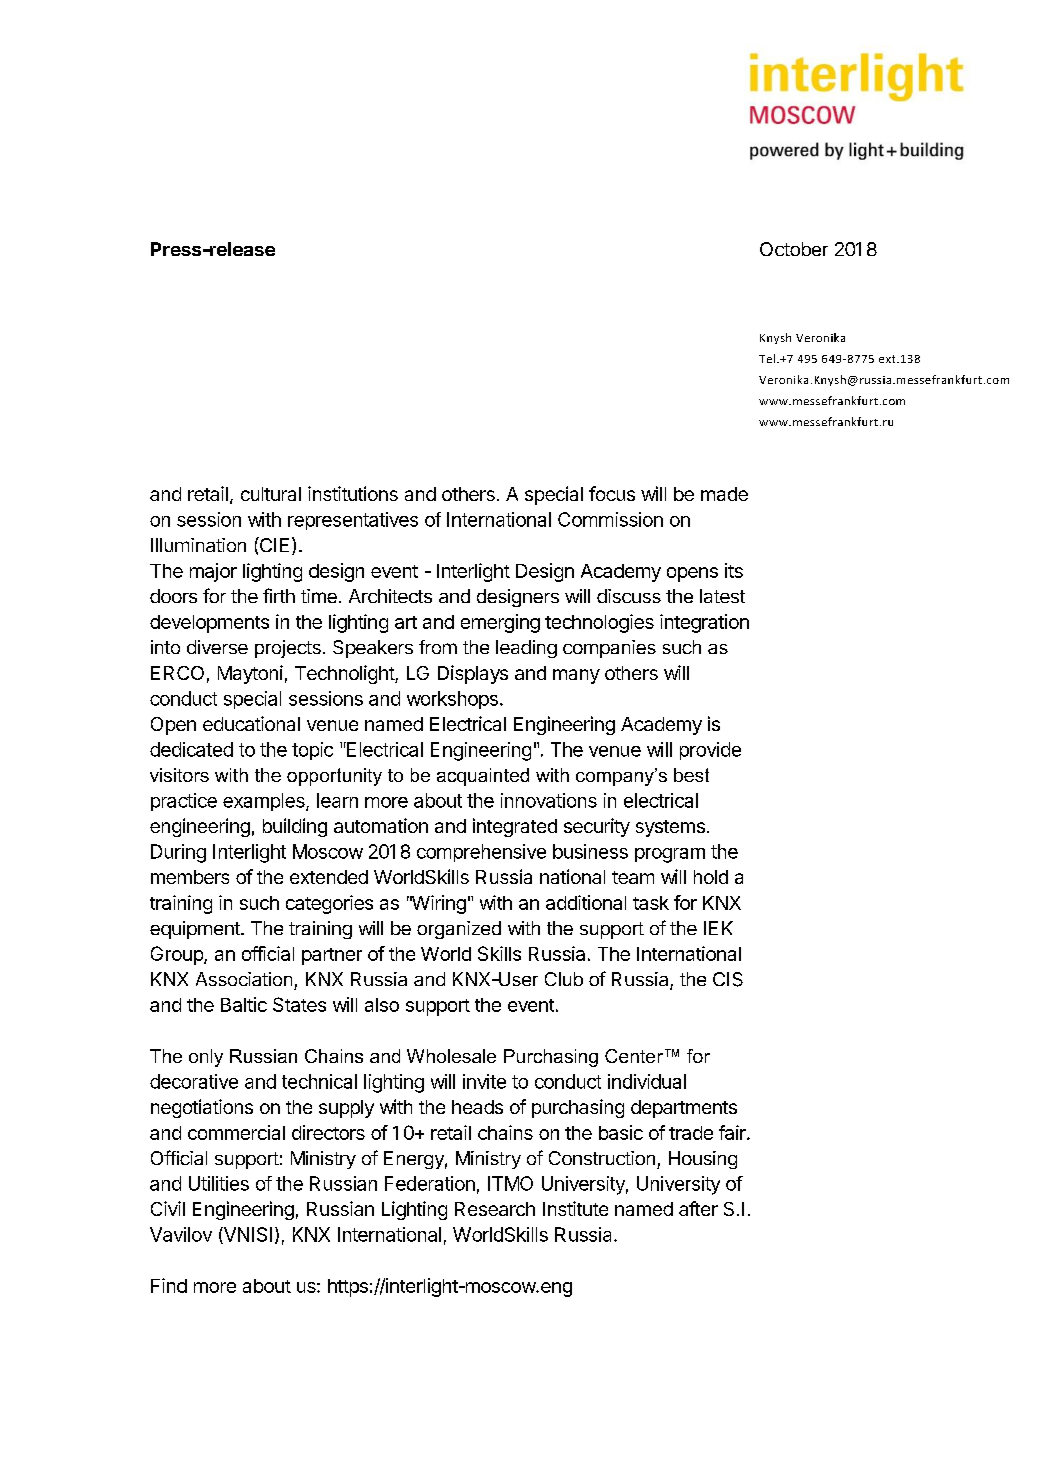  What do you see at coordinates (794, 249) in the screenshot?
I see `October` at bounding box center [794, 249].
